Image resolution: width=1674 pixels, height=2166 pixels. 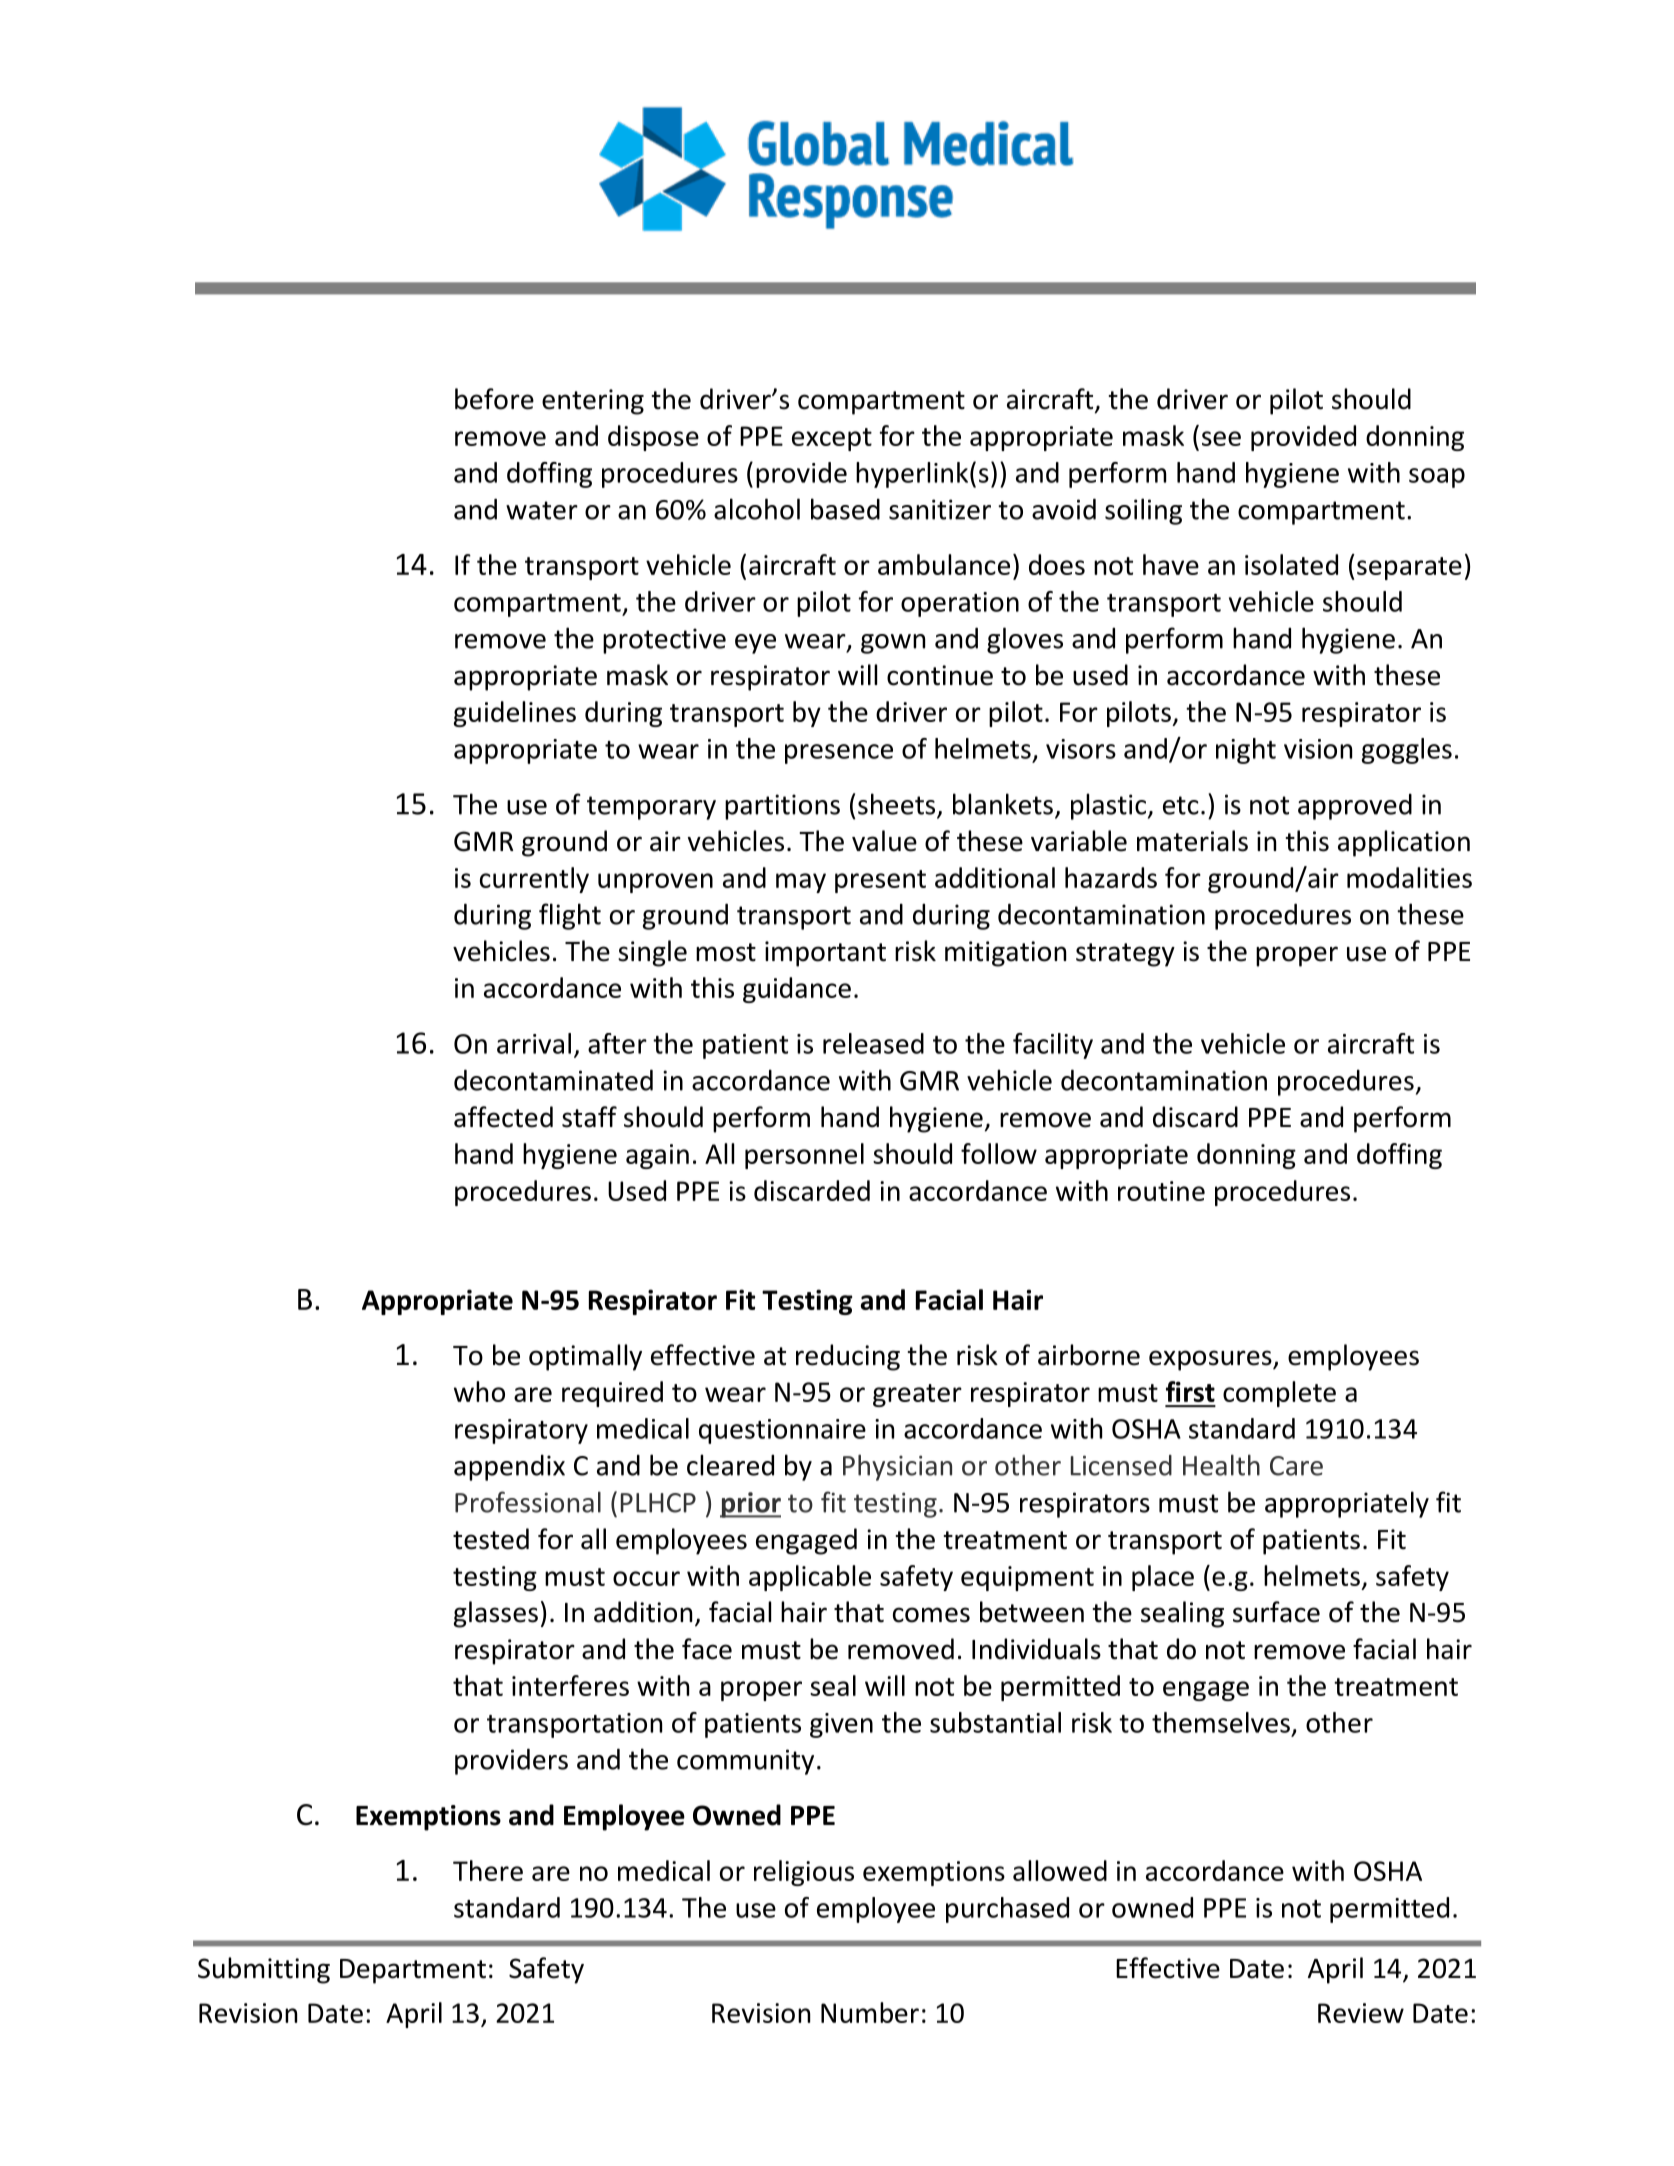 What do you see at coordinates (1296, 1466) in the image?
I see `Care` at bounding box center [1296, 1466].
